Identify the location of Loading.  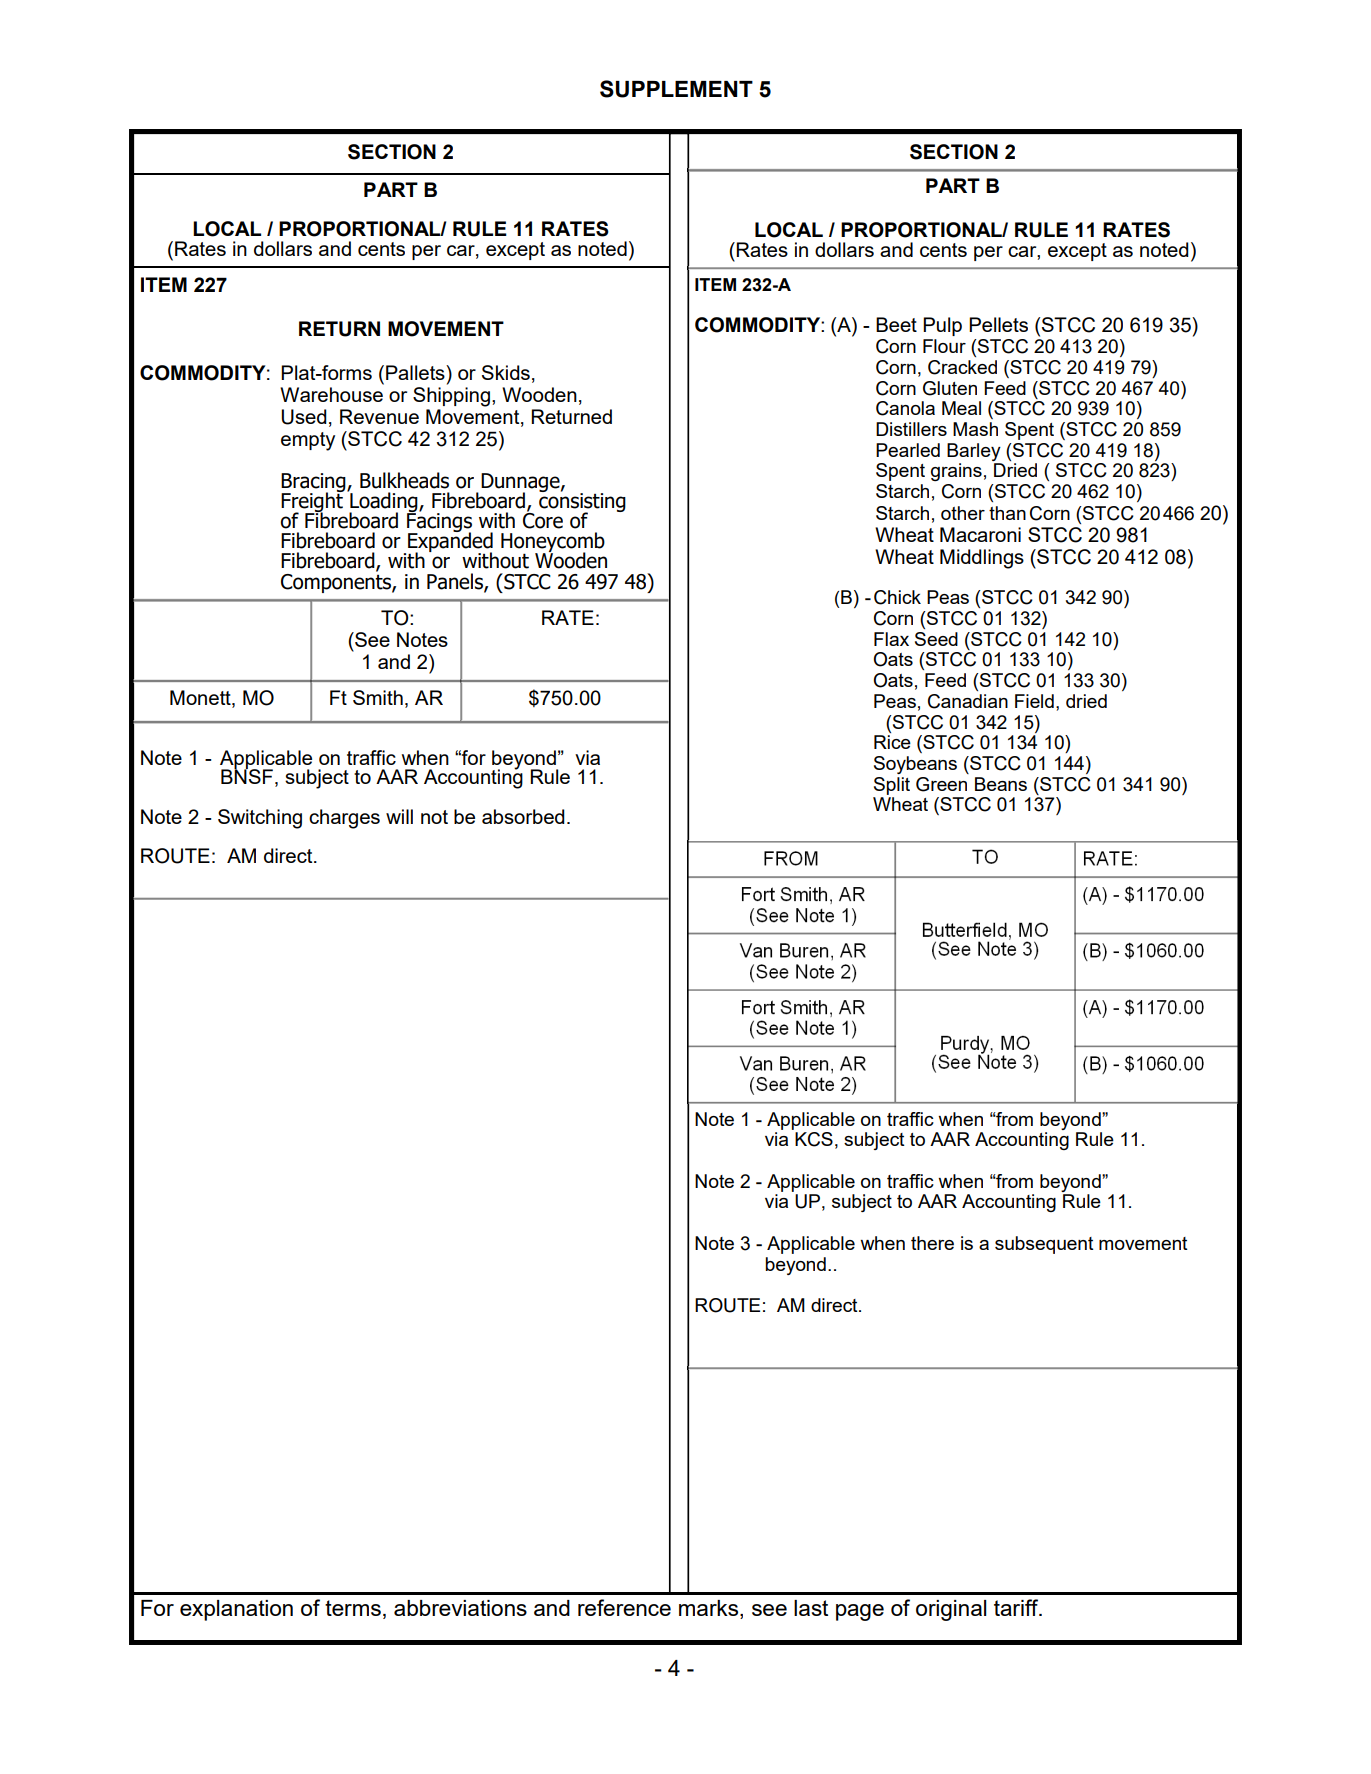
(384, 502).
